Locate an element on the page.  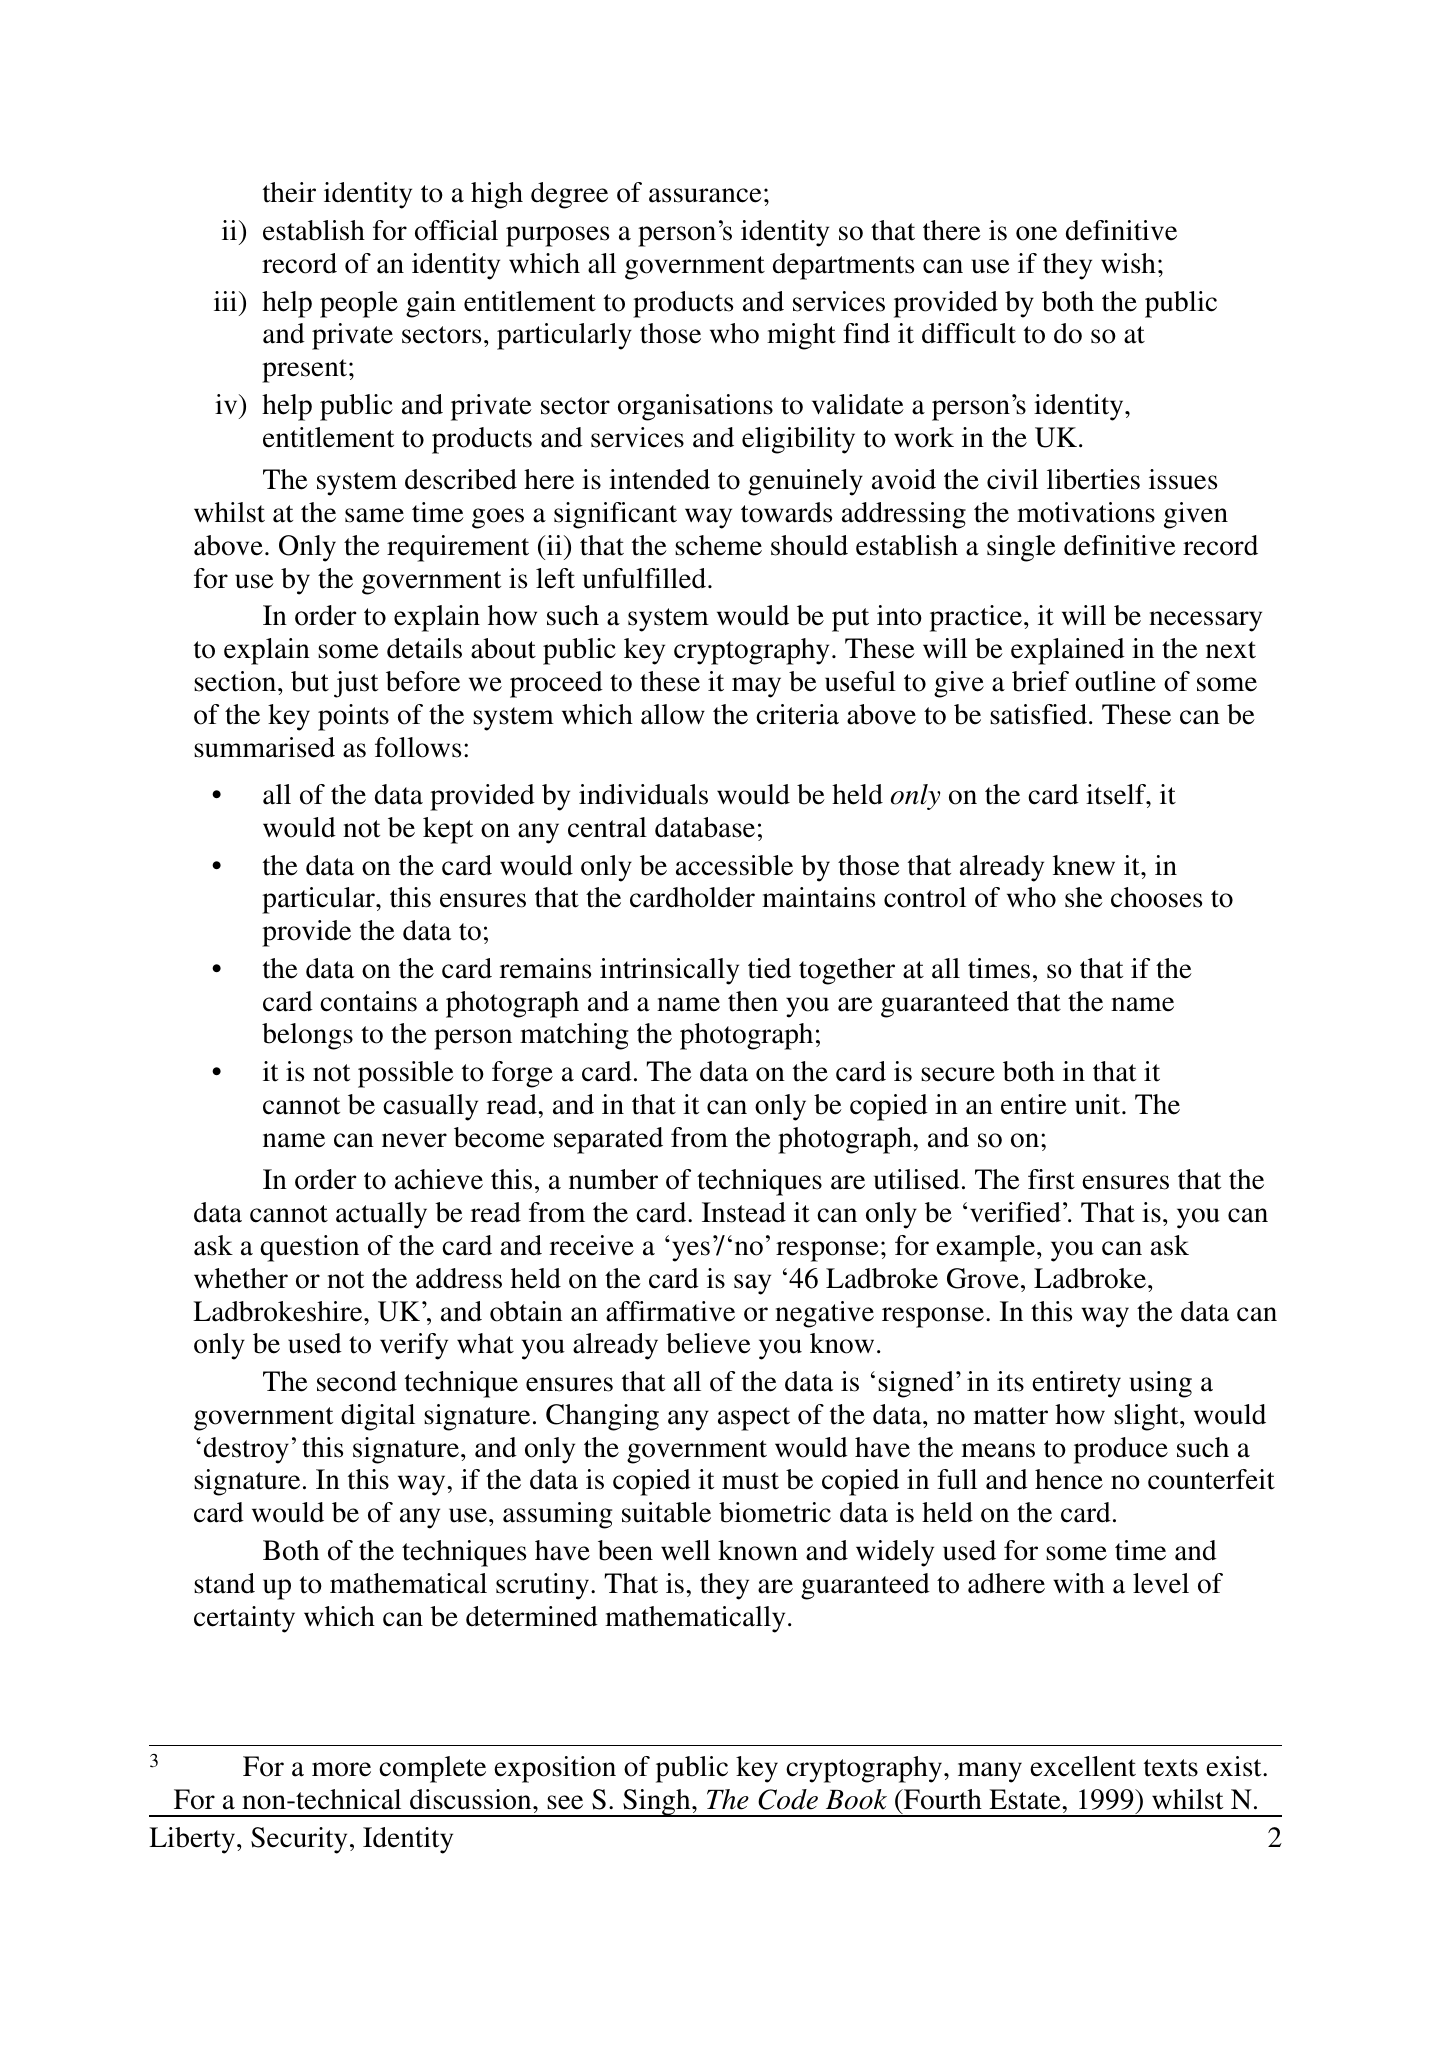
assurance is located at coordinates (705, 195).
